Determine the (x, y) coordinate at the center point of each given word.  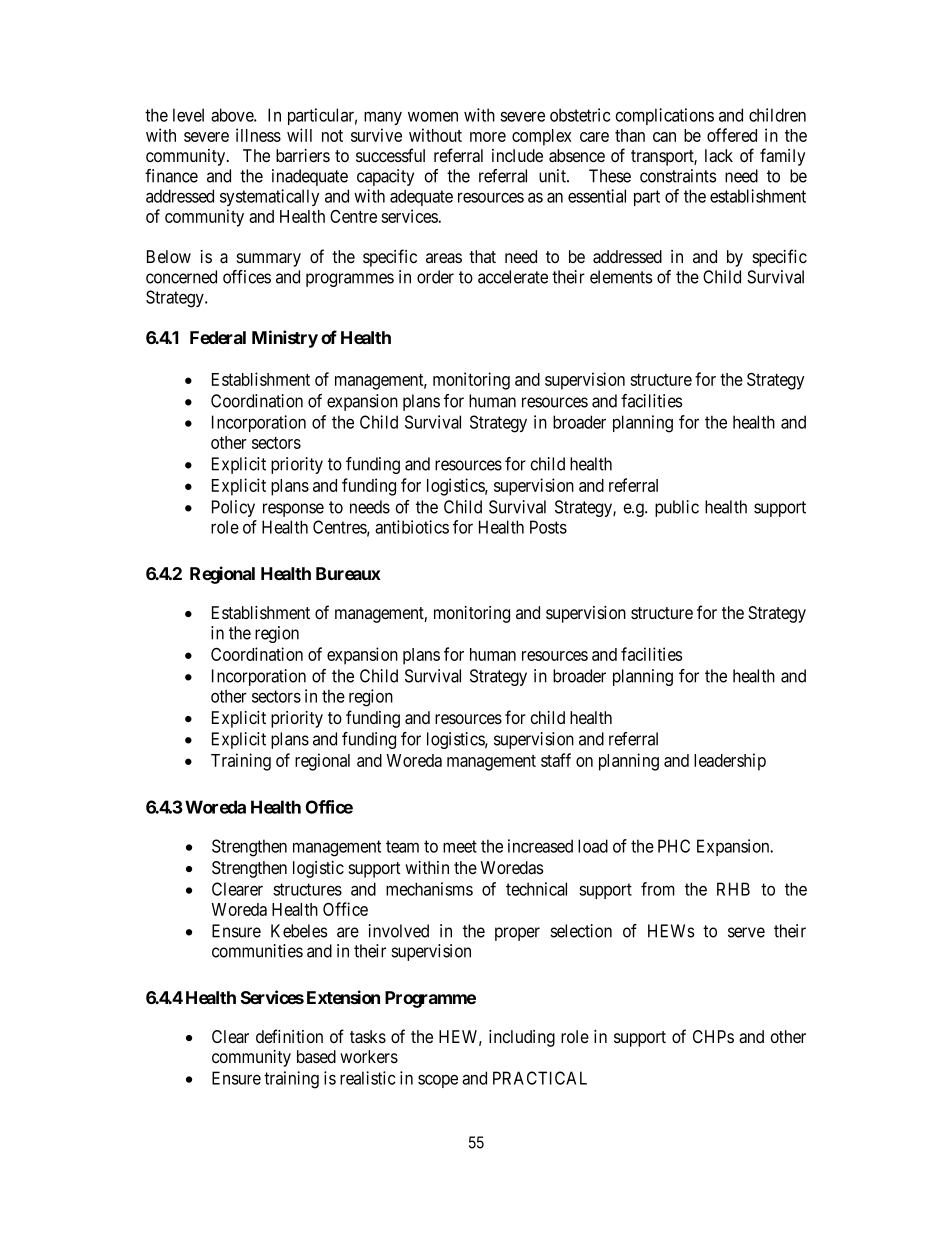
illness (258, 135)
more (488, 137)
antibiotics (412, 527)
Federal (218, 337)
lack (719, 156)
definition (289, 1036)
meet (460, 846)
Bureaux (348, 573)
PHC (674, 846)
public (677, 508)
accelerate (513, 277)
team (402, 846)
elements (621, 277)
